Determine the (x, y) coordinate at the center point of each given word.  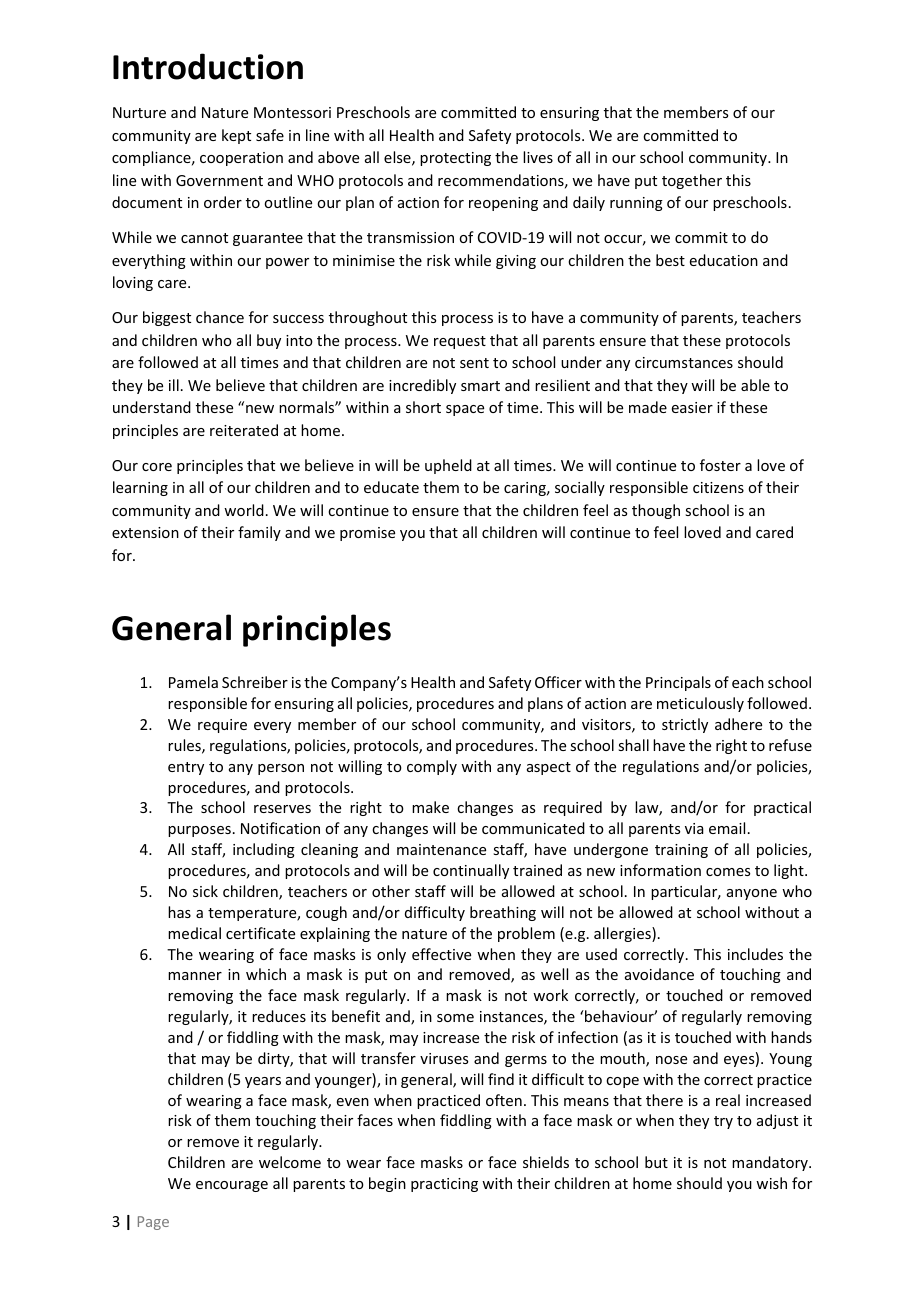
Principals (678, 683)
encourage (232, 1186)
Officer (558, 682)
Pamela (193, 682)
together (692, 181)
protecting (455, 159)
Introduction (208, 66)
